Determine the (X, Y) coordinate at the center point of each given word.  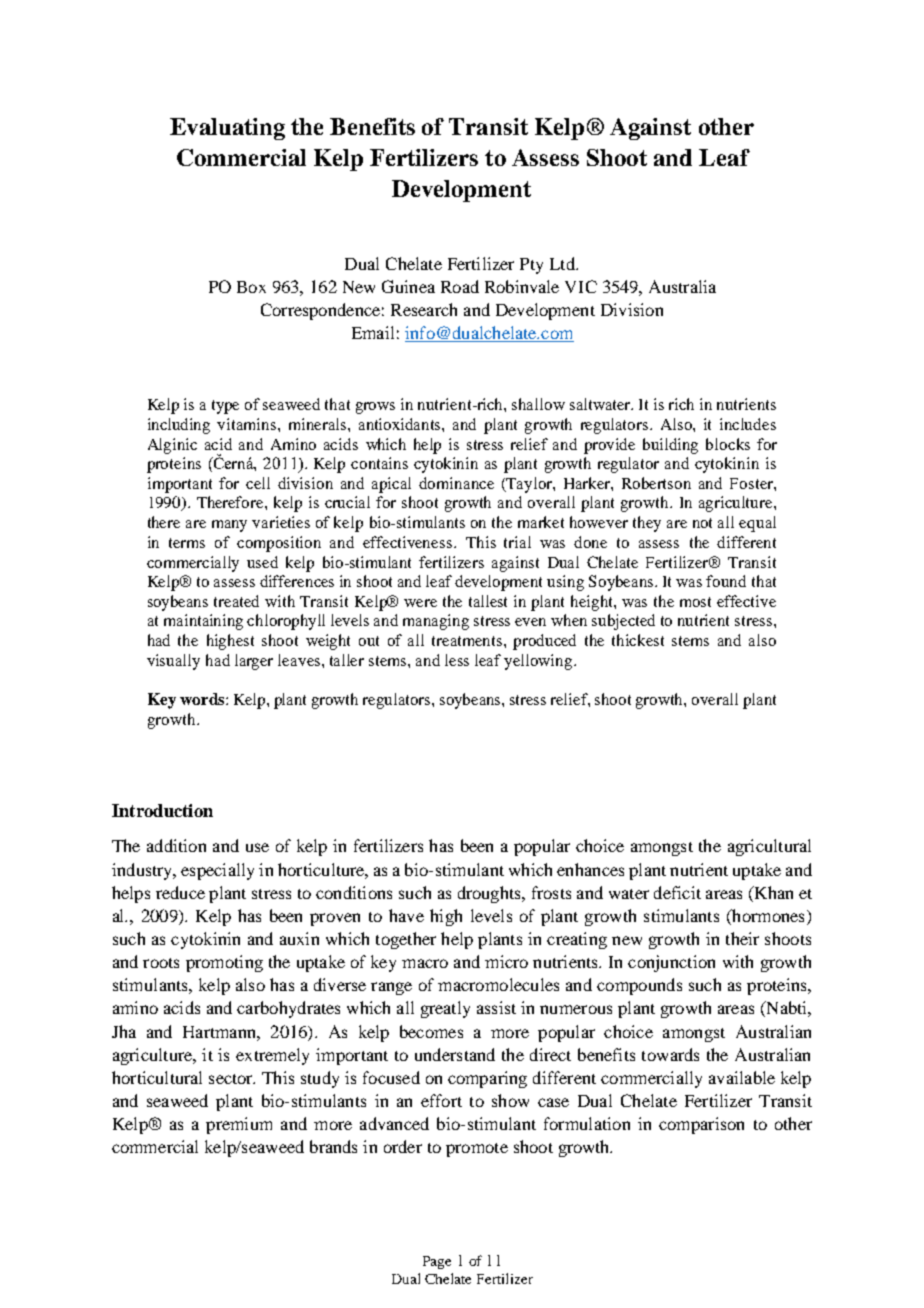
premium (239, 1125)
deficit (677, 892)
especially (217, 871)
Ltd (563, 263)
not (702, 523)
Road (460, 286)
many (229, 526)
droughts (490, 894)
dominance (456, 483)
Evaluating (227, 129)
